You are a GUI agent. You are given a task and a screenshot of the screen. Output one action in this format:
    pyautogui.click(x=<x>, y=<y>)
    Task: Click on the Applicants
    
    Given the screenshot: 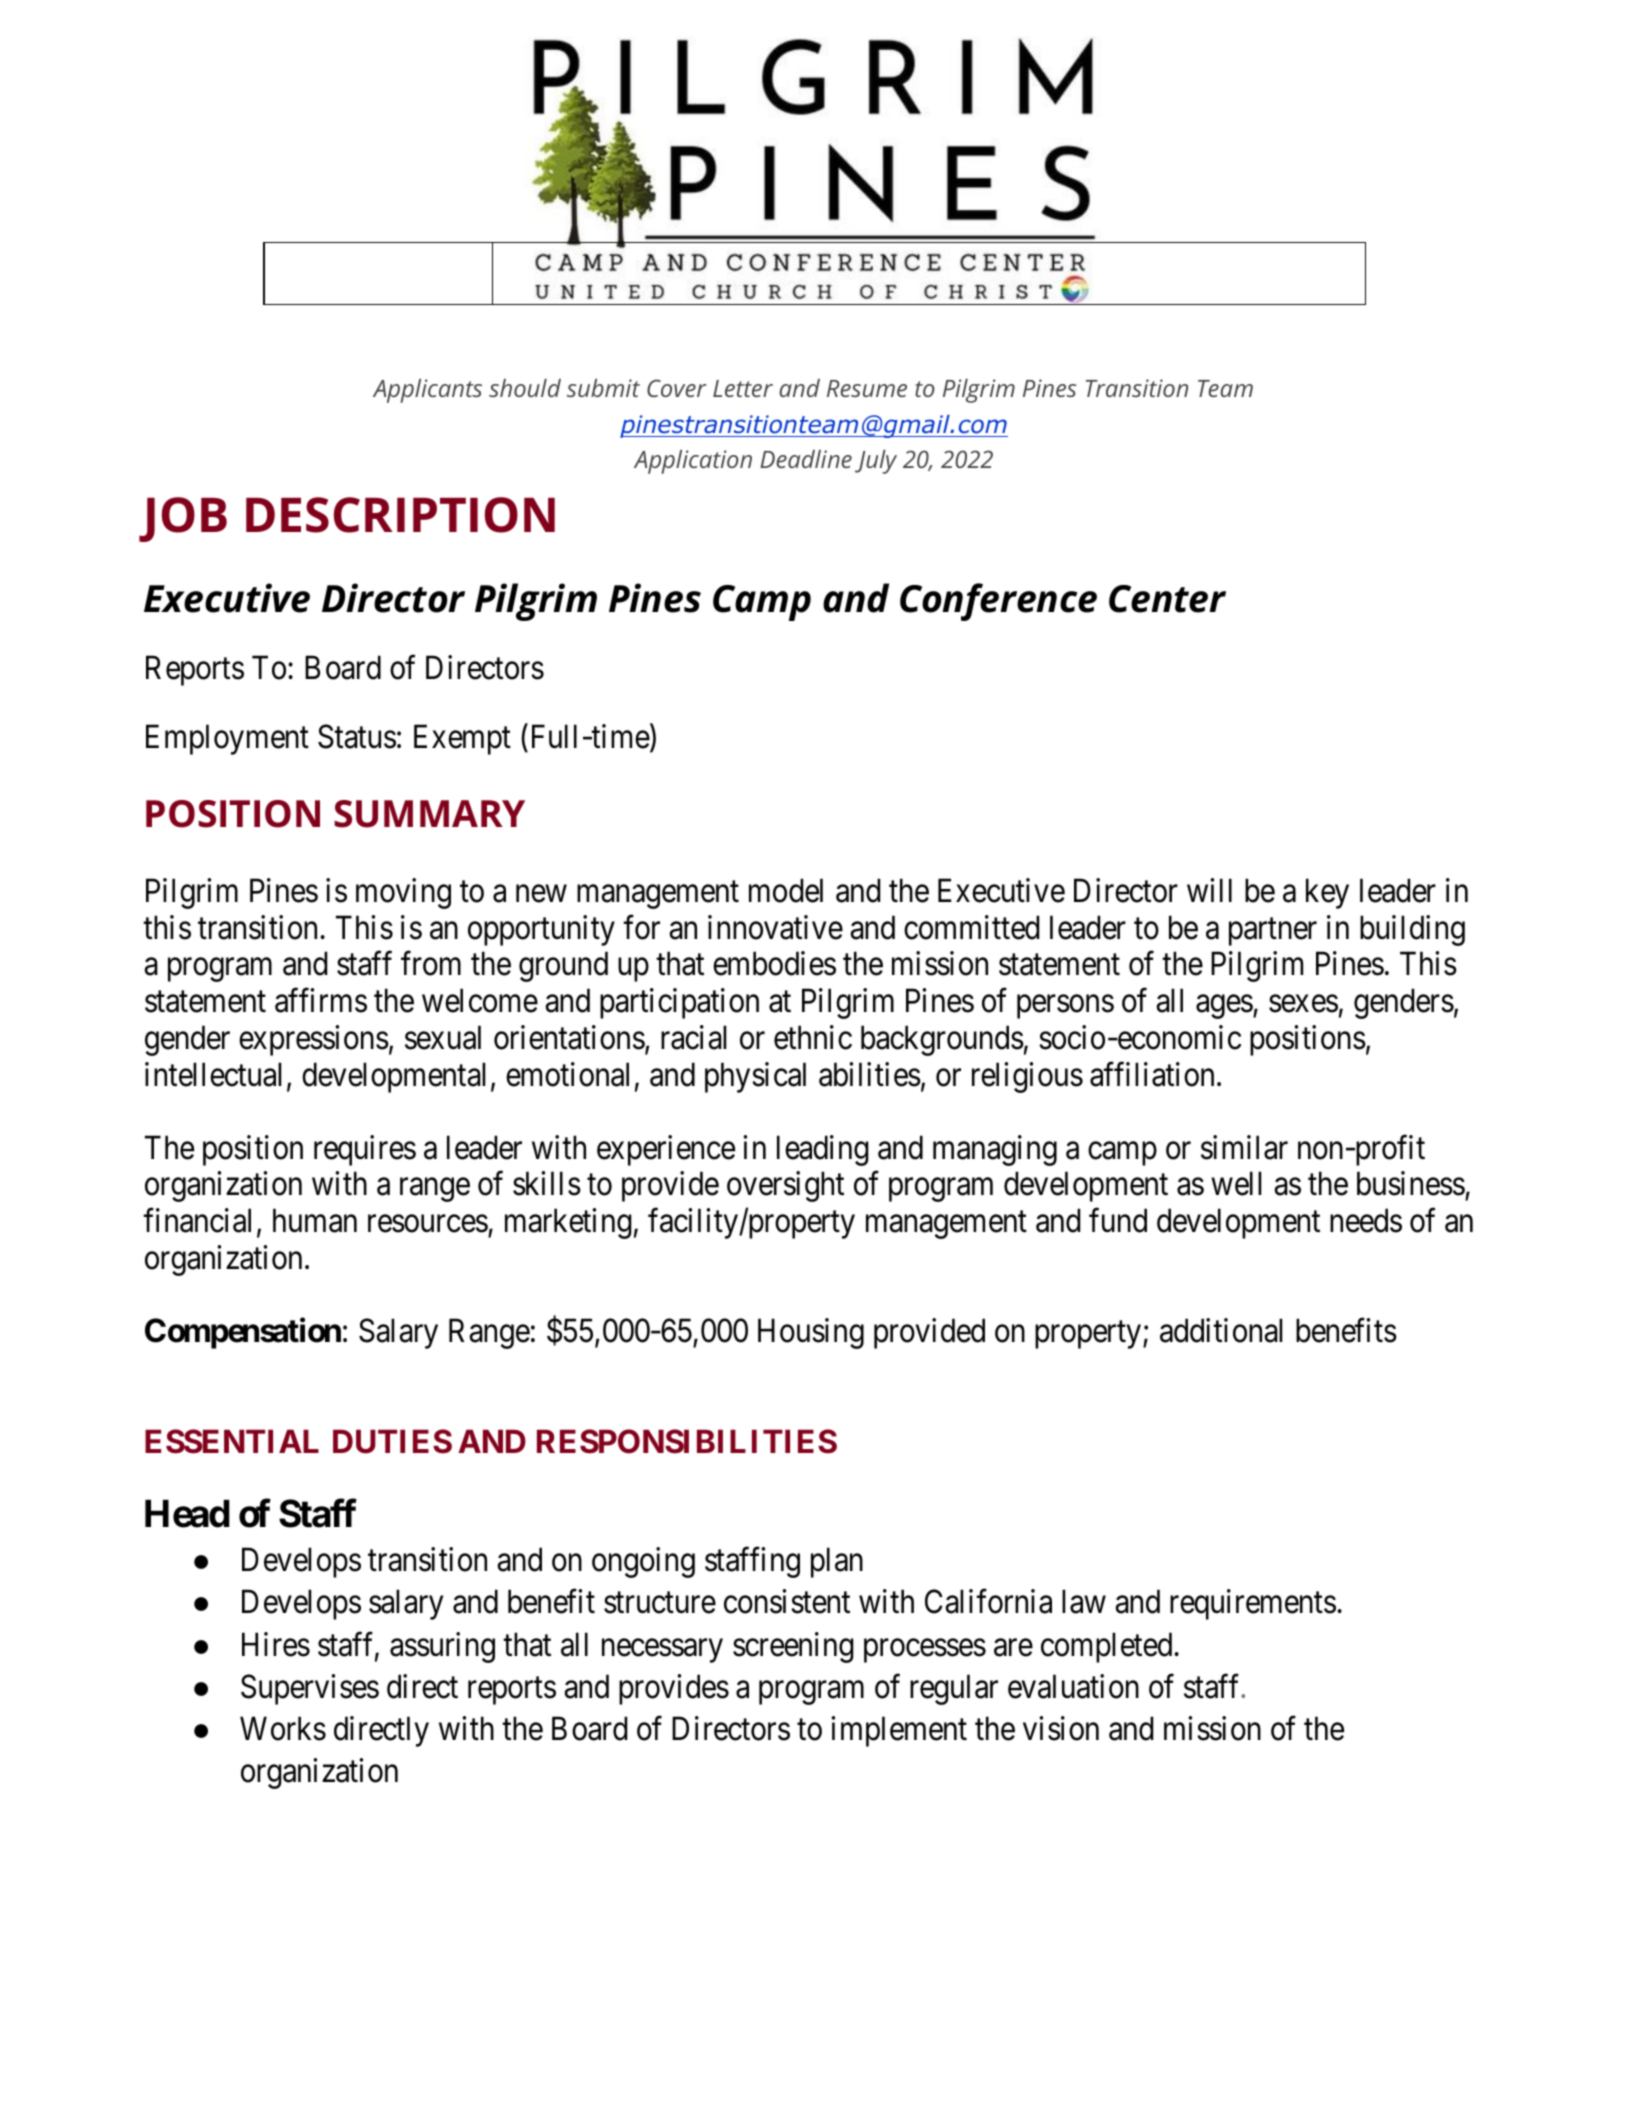 What is the action you would take?
    pyautogui.click(x=427, y=391)
